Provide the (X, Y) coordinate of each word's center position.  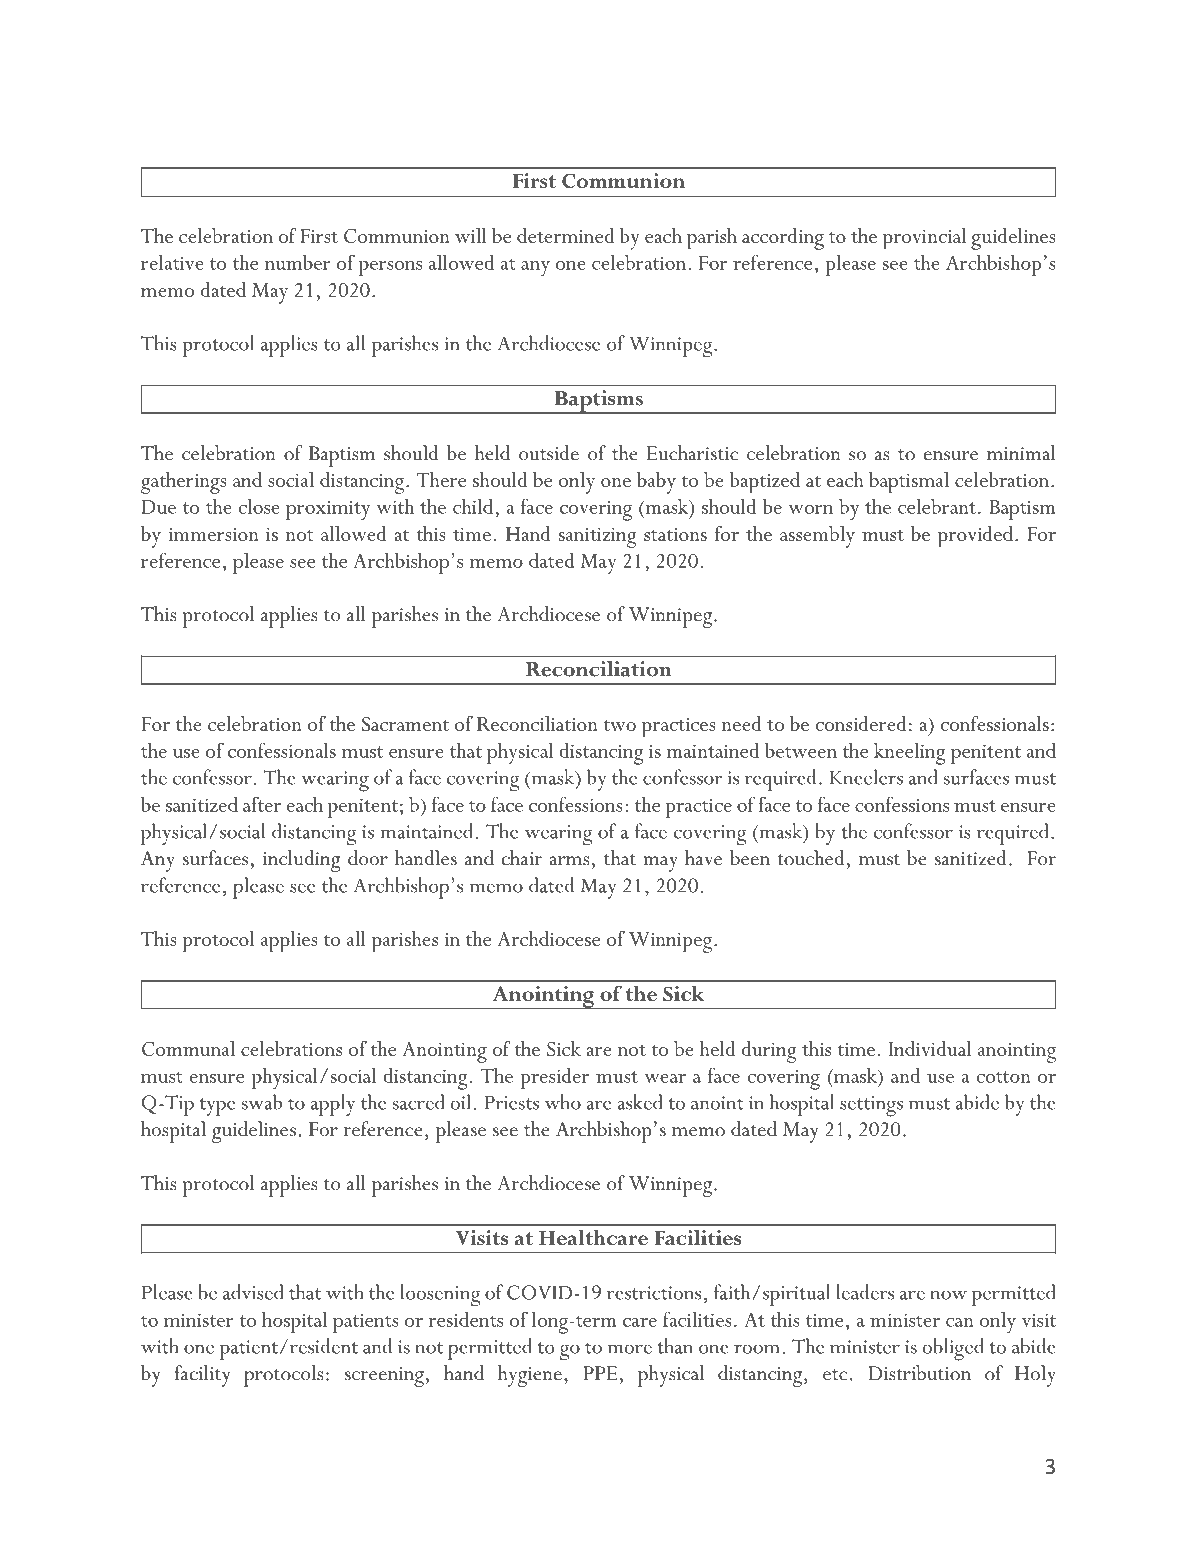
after (262, 804)
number (298, 262)
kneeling (910, 754)
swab (262, 1102)
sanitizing (598, 538)
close (259, 506)
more (629, 1349)
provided (975, 537)
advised (253, 1292)
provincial (924, 239)
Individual (930, 1048)
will (471, 235)
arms (569, 861)
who (563, 1102)
